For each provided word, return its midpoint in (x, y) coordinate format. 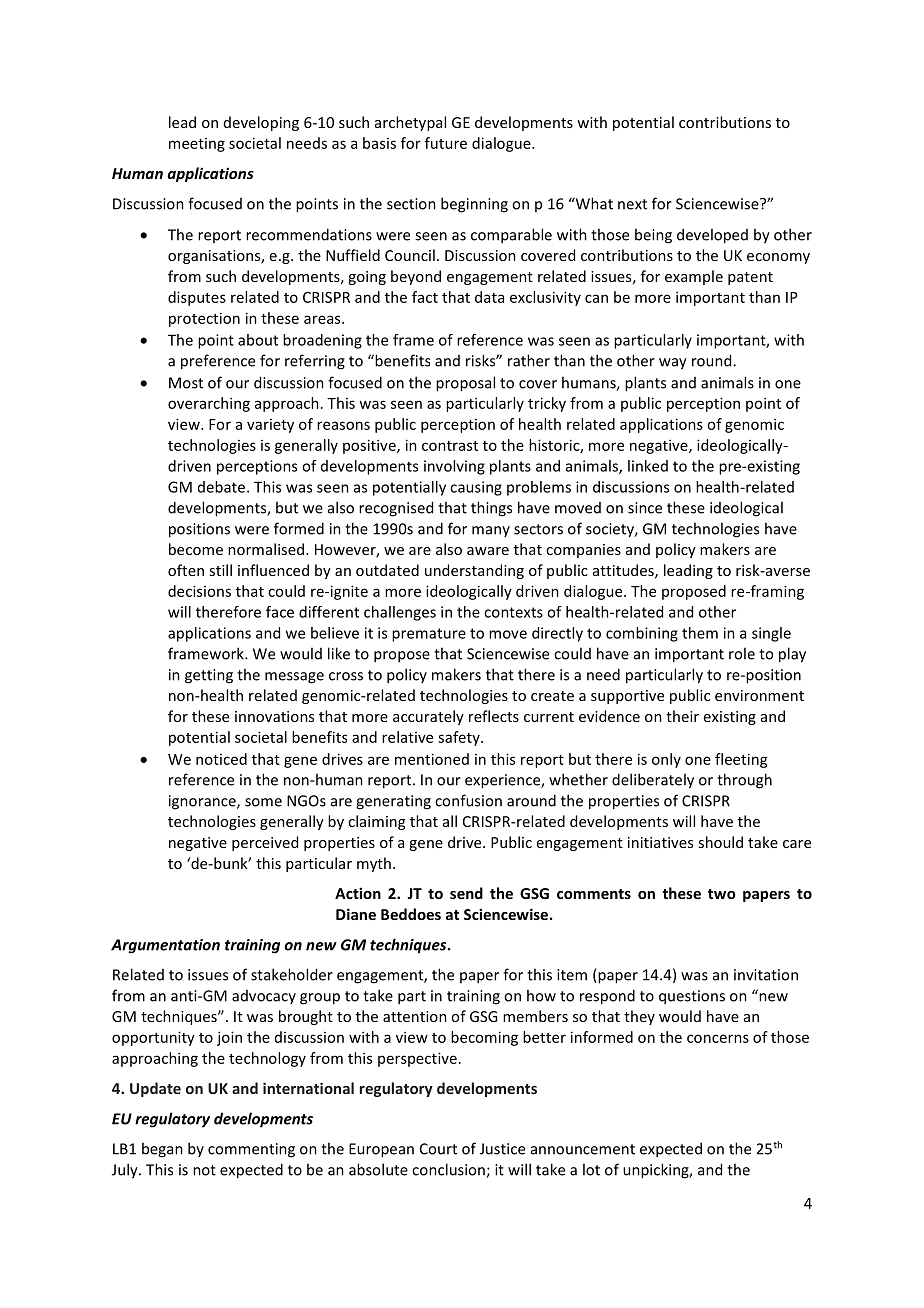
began (162, 1150)
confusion (468, 800)
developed (712, 236)
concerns (718, 1038)
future (446, 143)
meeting (197, 145)
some (263, 802)
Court (438, 1149)
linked (648, 466)
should (720, 842)
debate (221, 487)
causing (476, 488)
